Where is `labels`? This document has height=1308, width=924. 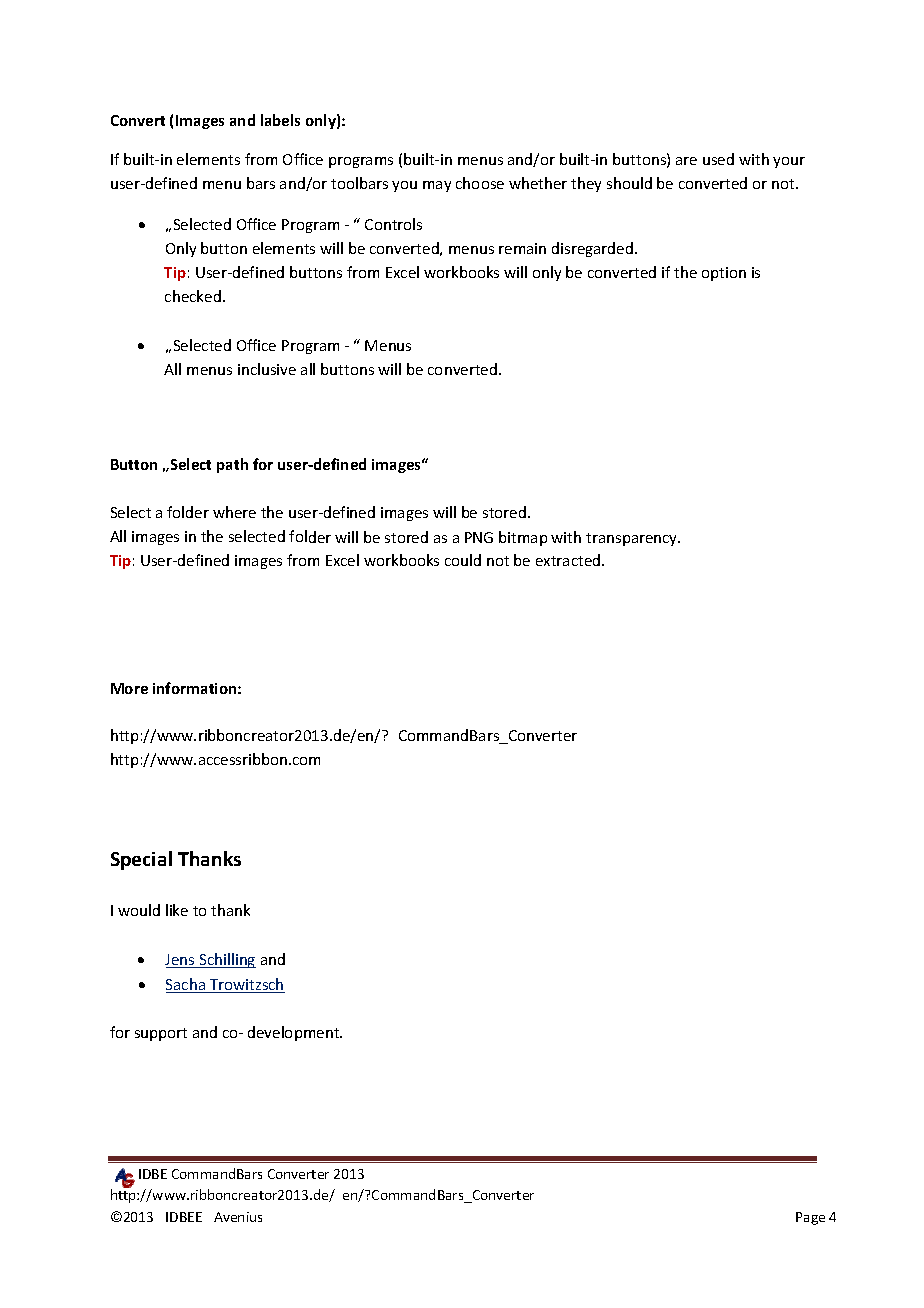 labels is located at coordinates (280, 120).
